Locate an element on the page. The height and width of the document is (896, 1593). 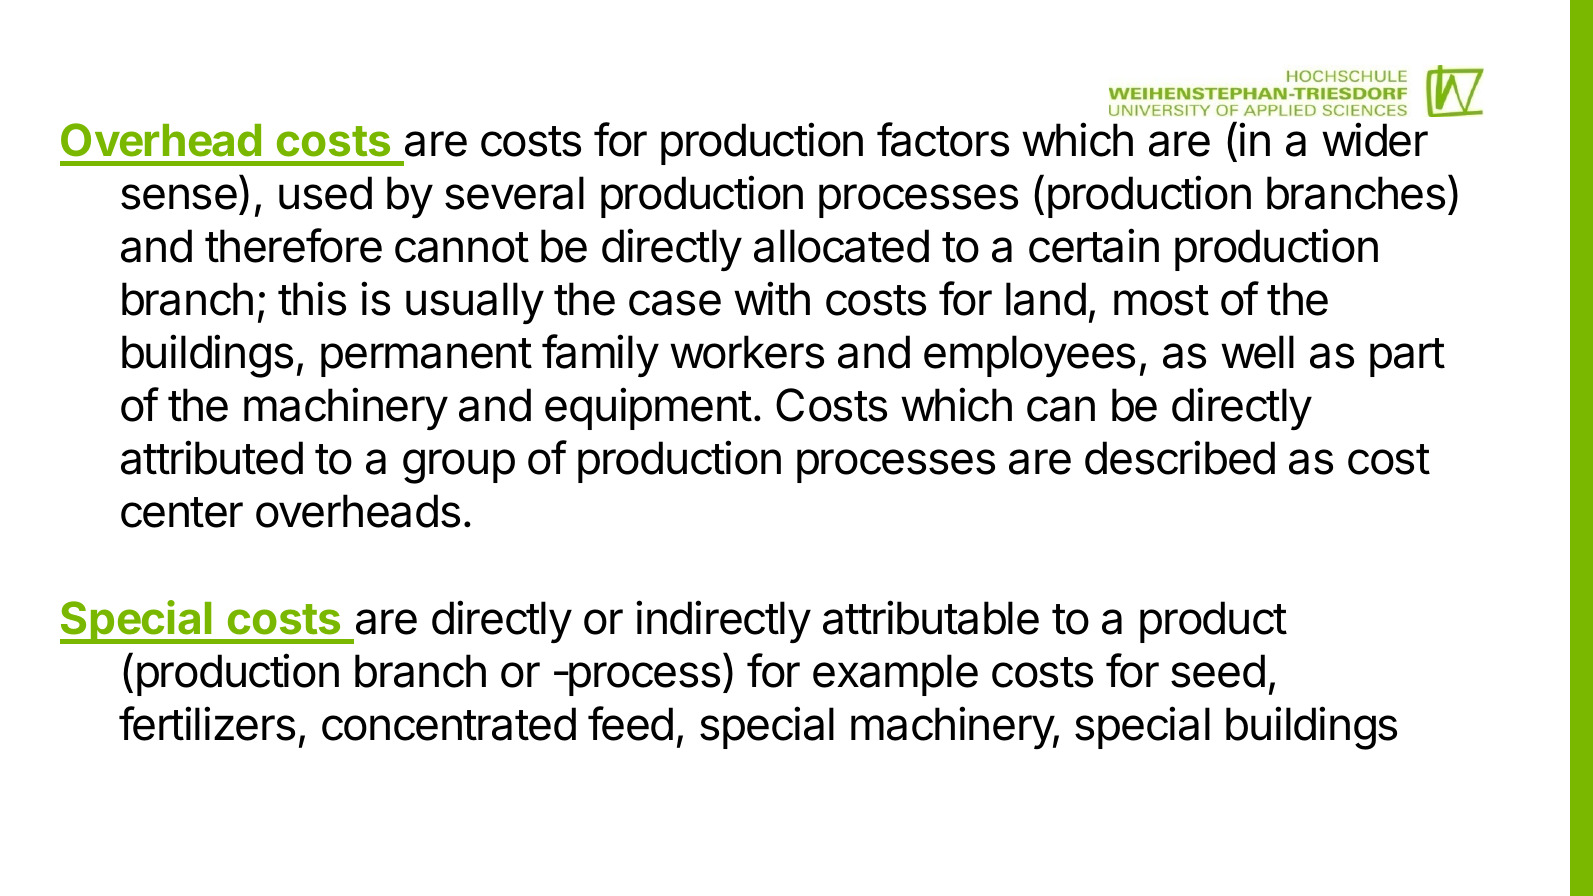
therefore is located at coordinates (293, 245).
